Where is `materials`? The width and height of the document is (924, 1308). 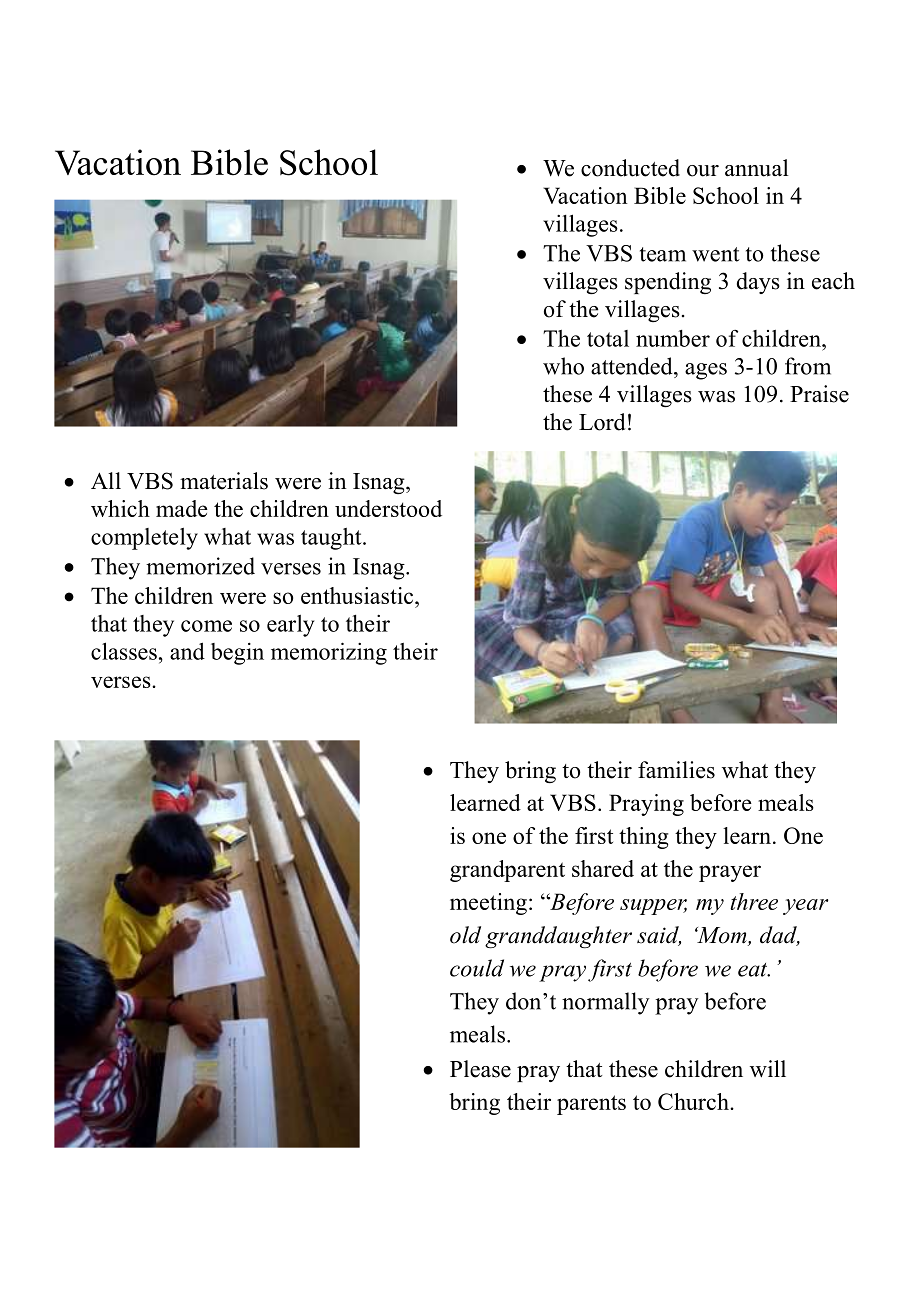
materials is located at coordinates (224, 481).
